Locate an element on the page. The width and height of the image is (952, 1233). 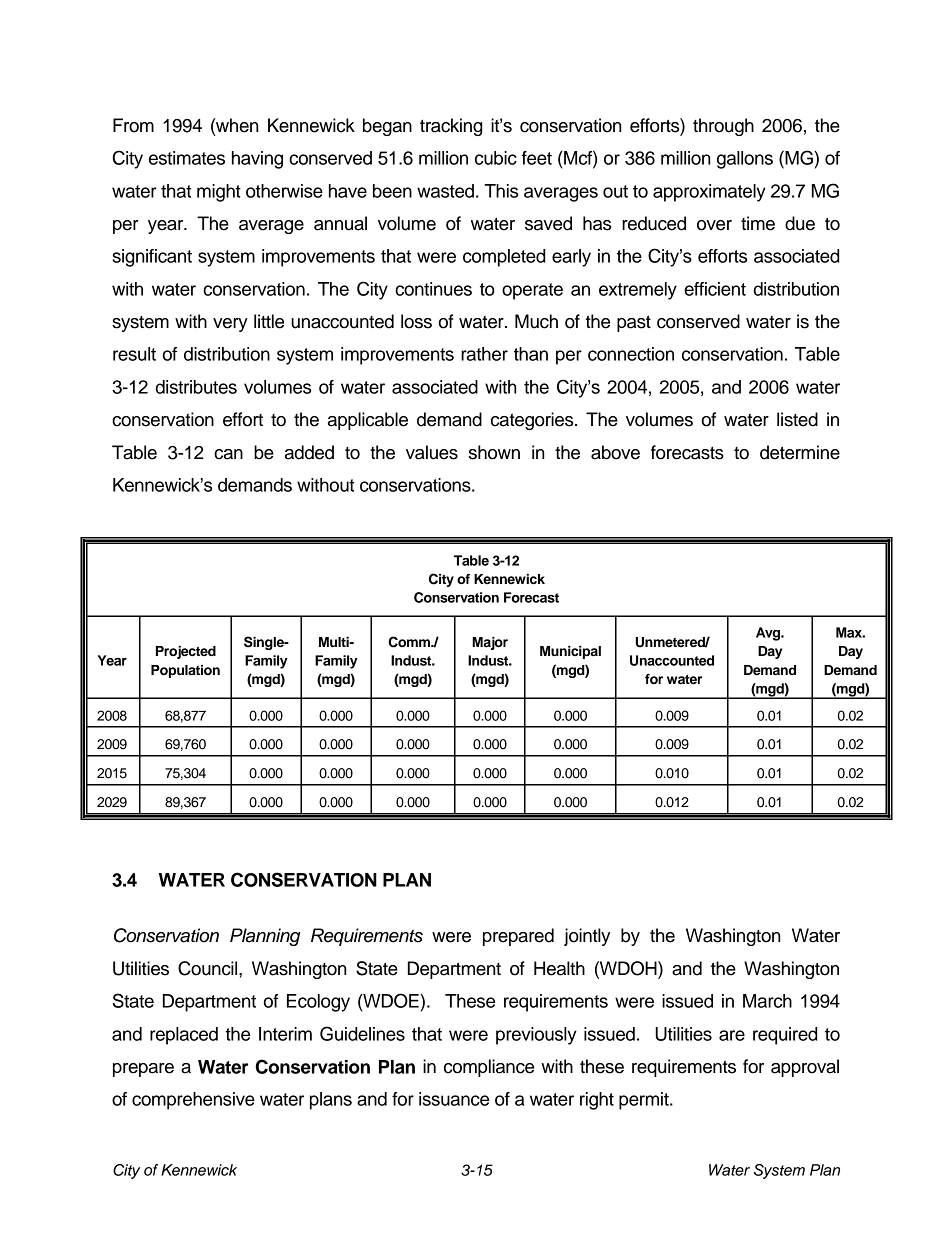
added is located at coordinates (309, 452).
